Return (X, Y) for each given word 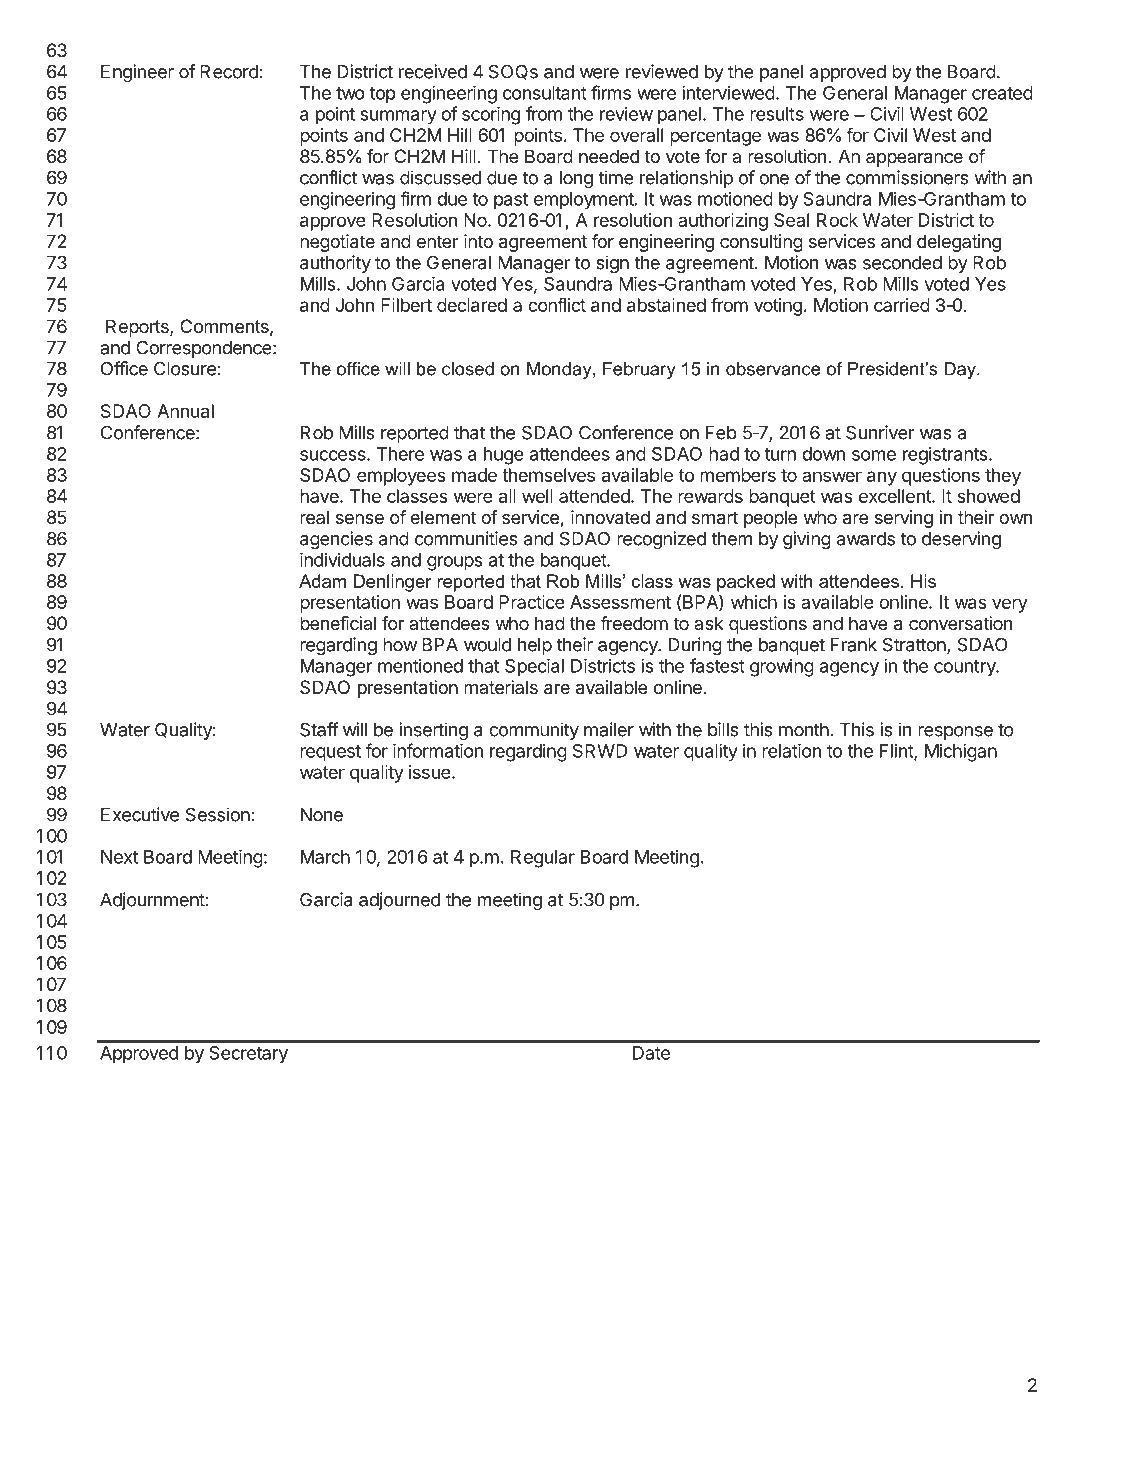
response (955, 733)
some (874, 455)
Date (651, 1053)
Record (229, 72)
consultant (545, 93)
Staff (319, 729)
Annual (185, 411)
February (639, 370)
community (534, 731)
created (1002, 93)
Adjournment (152, 901)
